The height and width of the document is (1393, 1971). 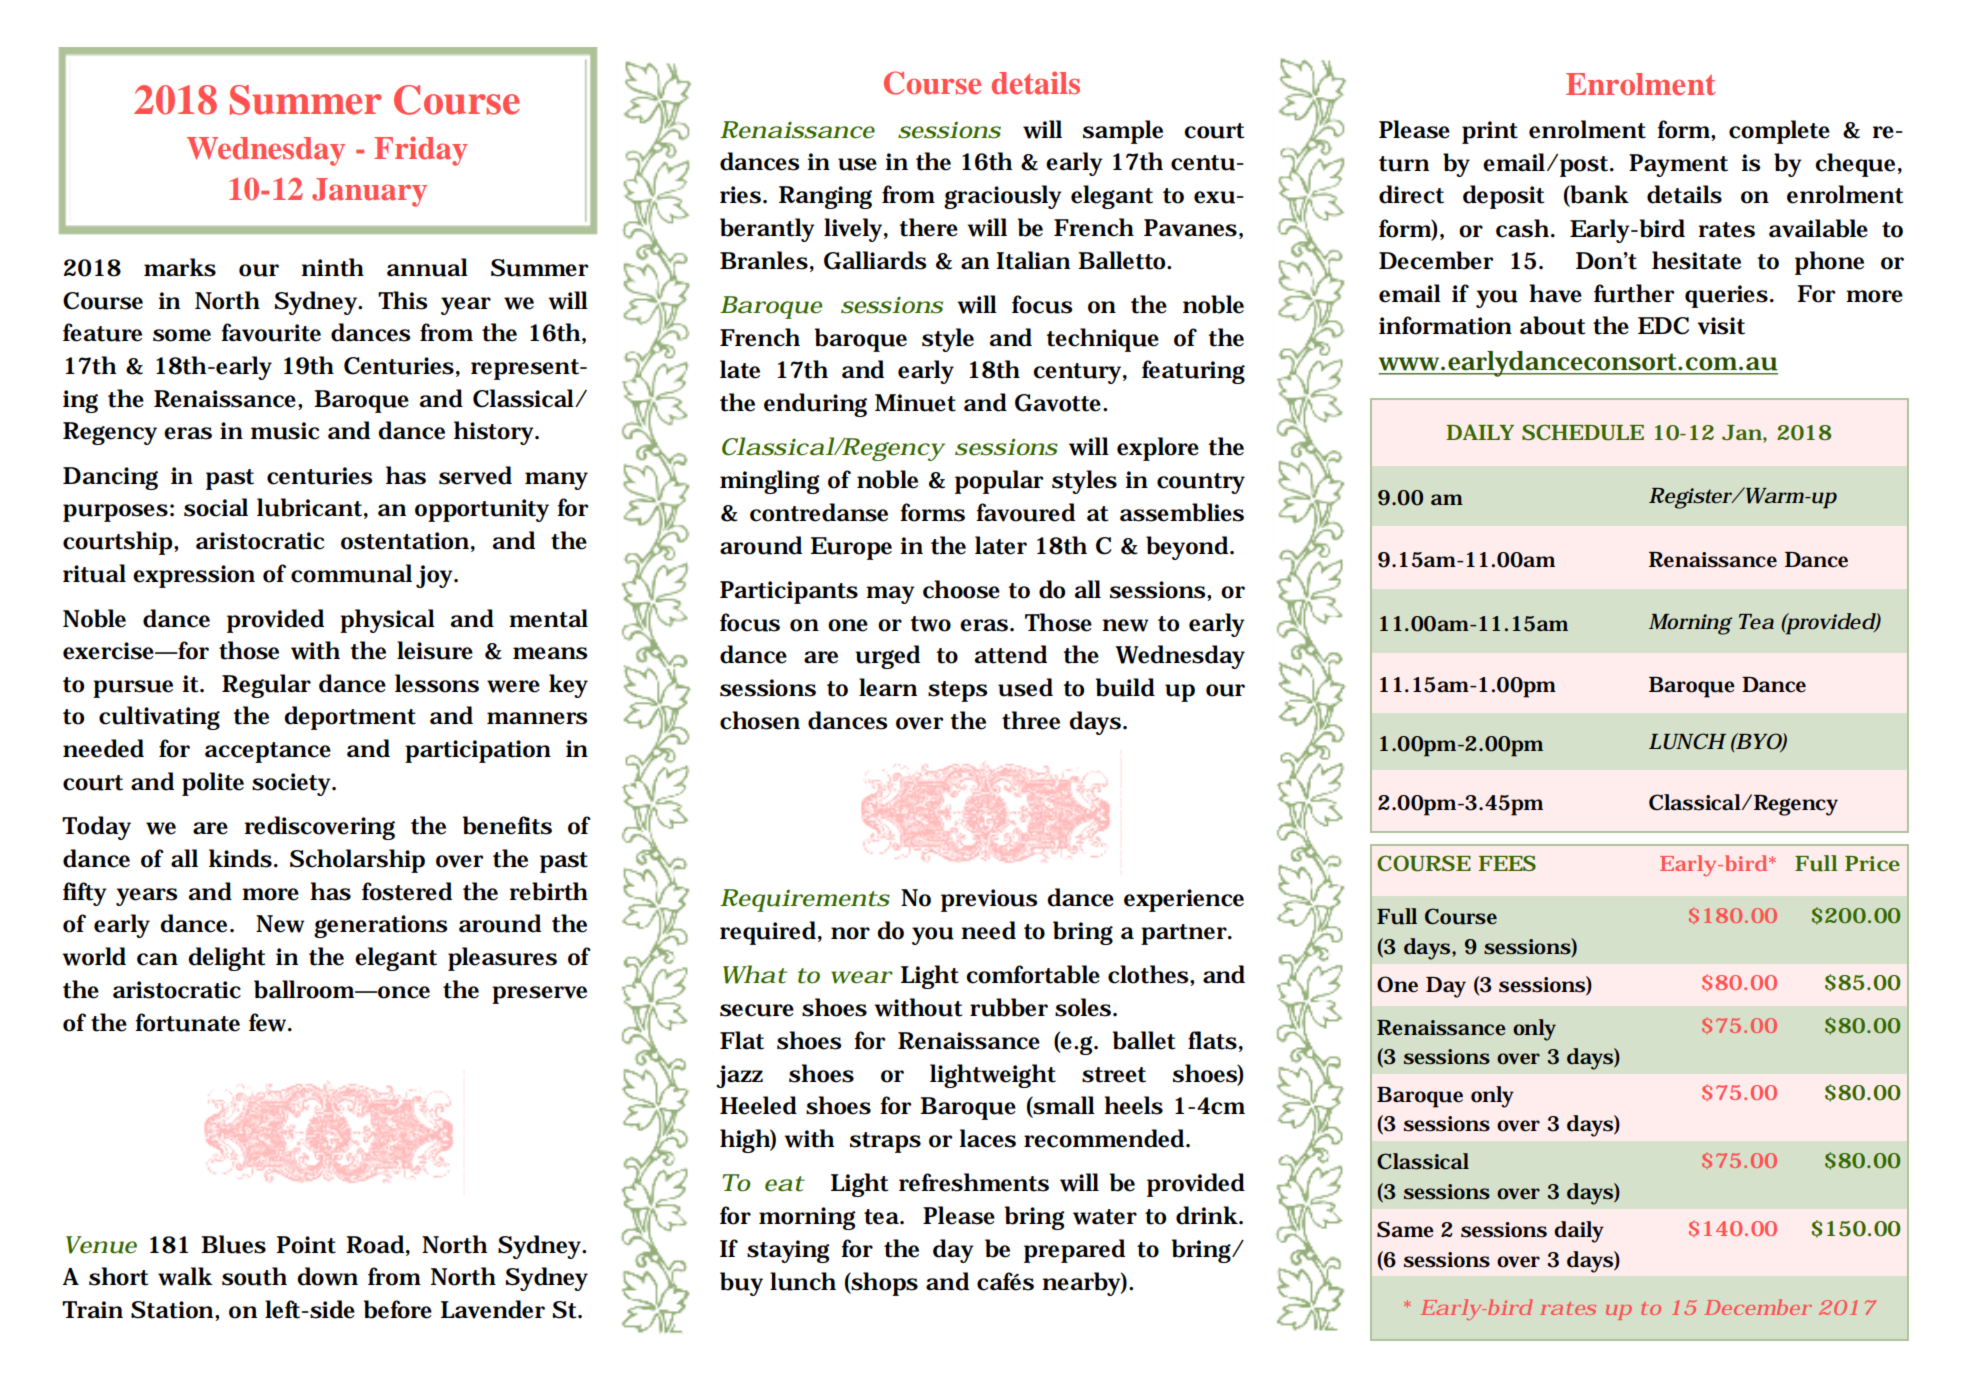 What do you see at coordinates (369, 192) in the document?
I see `January` at bounding box center [369, 192].
